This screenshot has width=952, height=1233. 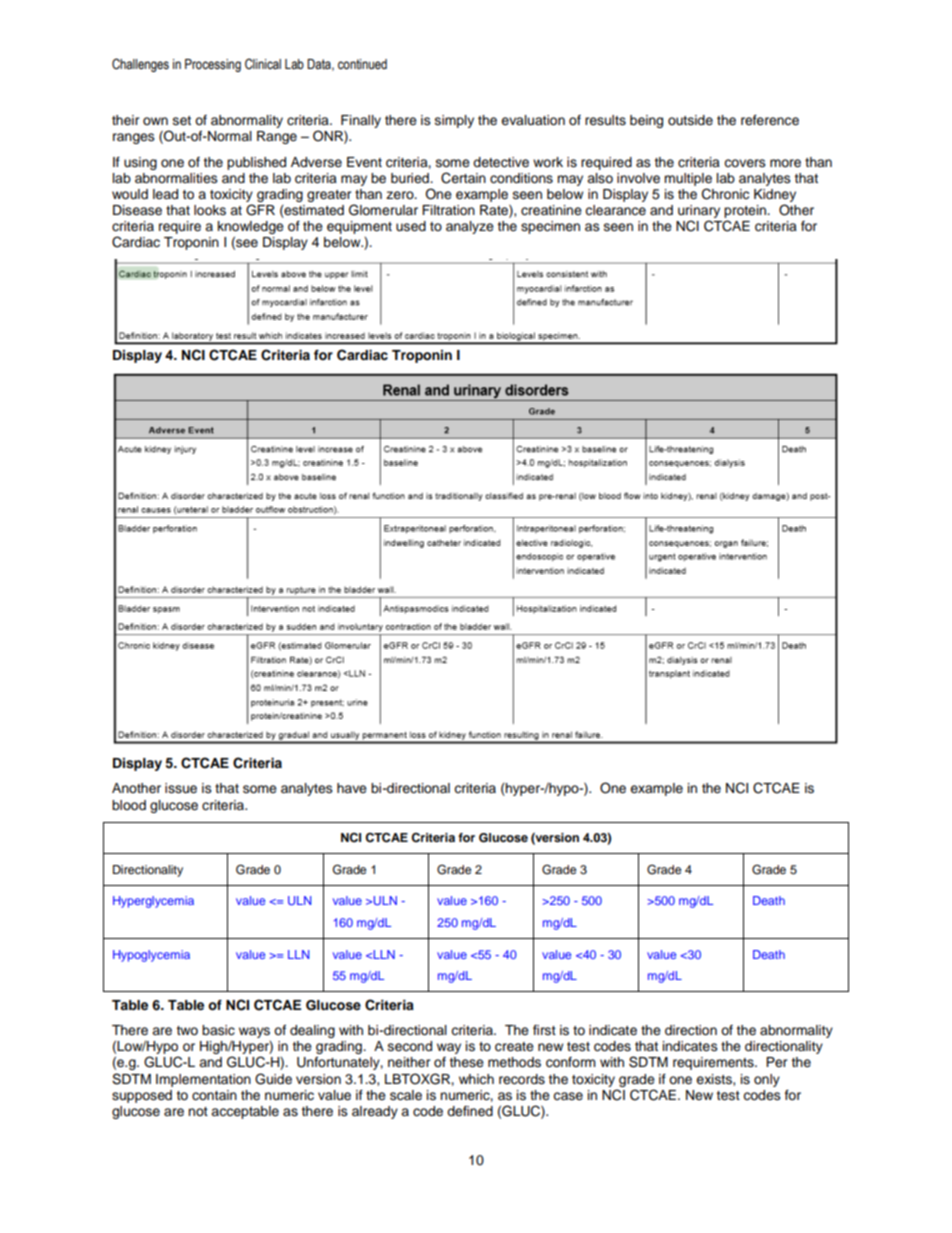 I want to click on protein, so click(x=746, y=211).
